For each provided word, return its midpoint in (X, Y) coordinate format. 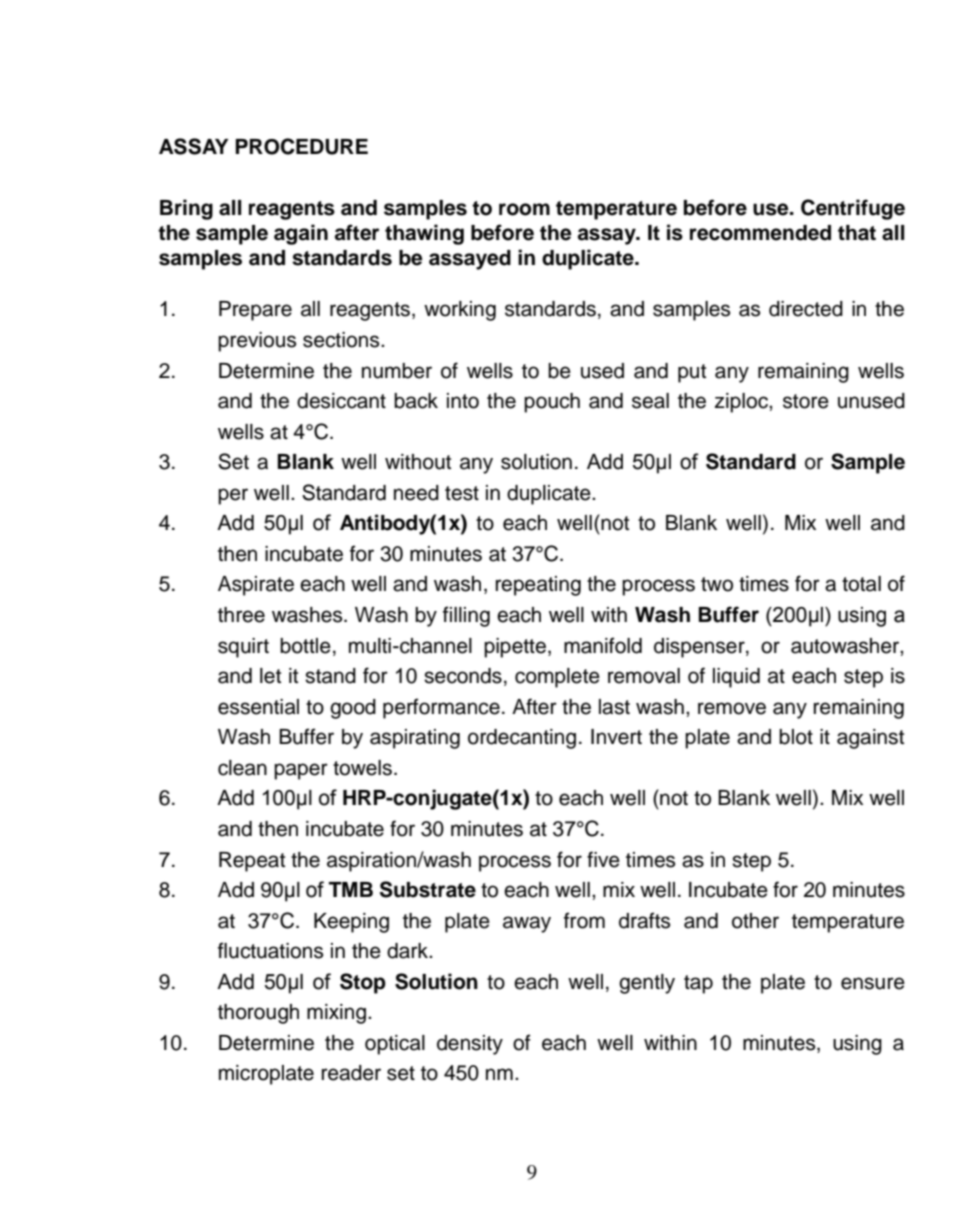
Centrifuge (853, 209)
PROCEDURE (301, 146)
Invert (616, 737)
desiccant (341, 401)
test (462, 493)
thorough (258, 1014)
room (524, 209)
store (806, 401)
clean (242, 768)
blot (796, 737)
